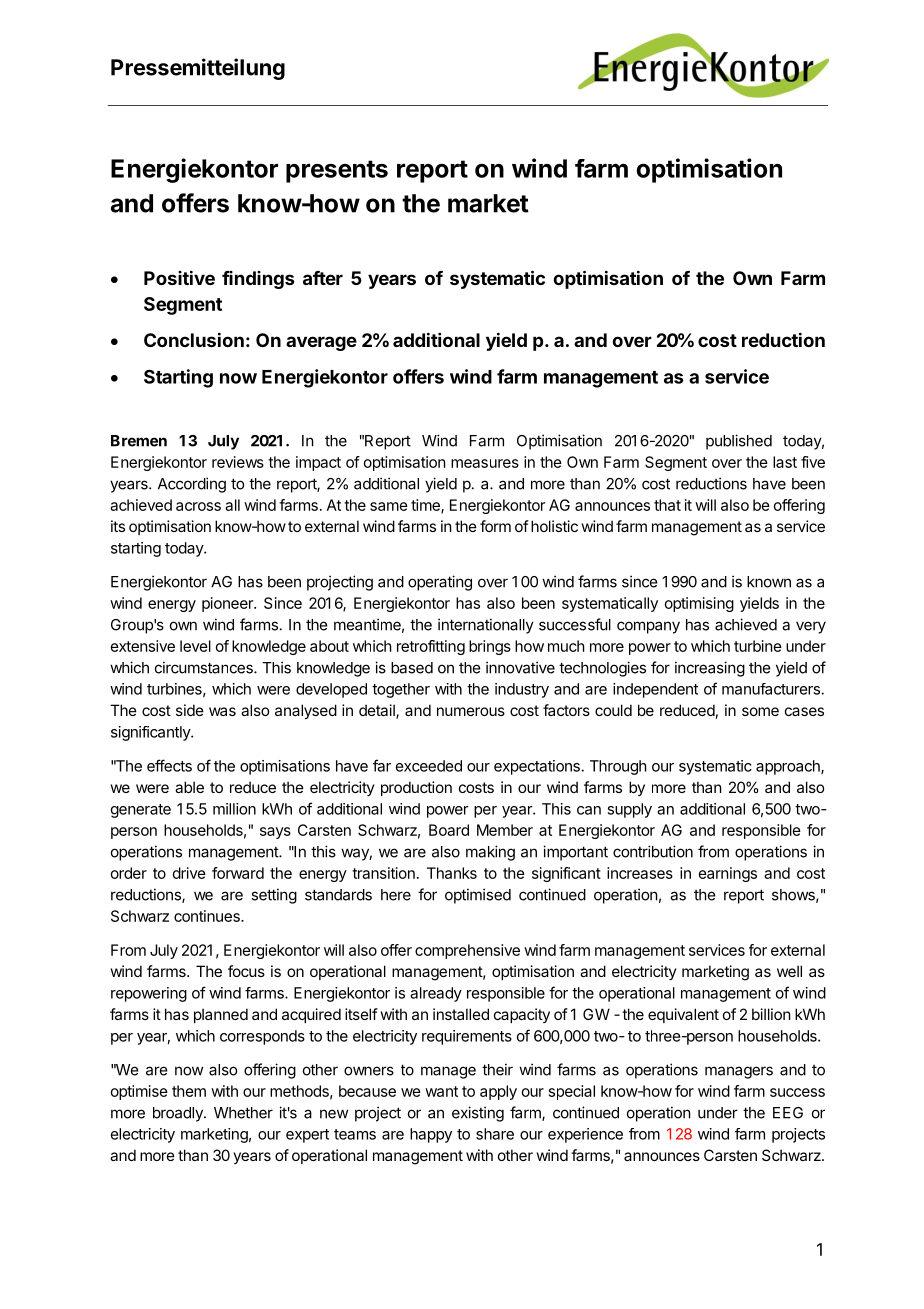 This document has height=1309, width=924. Describe the element at coordinates (337, 171) in the document. I see `presents` at that location.
